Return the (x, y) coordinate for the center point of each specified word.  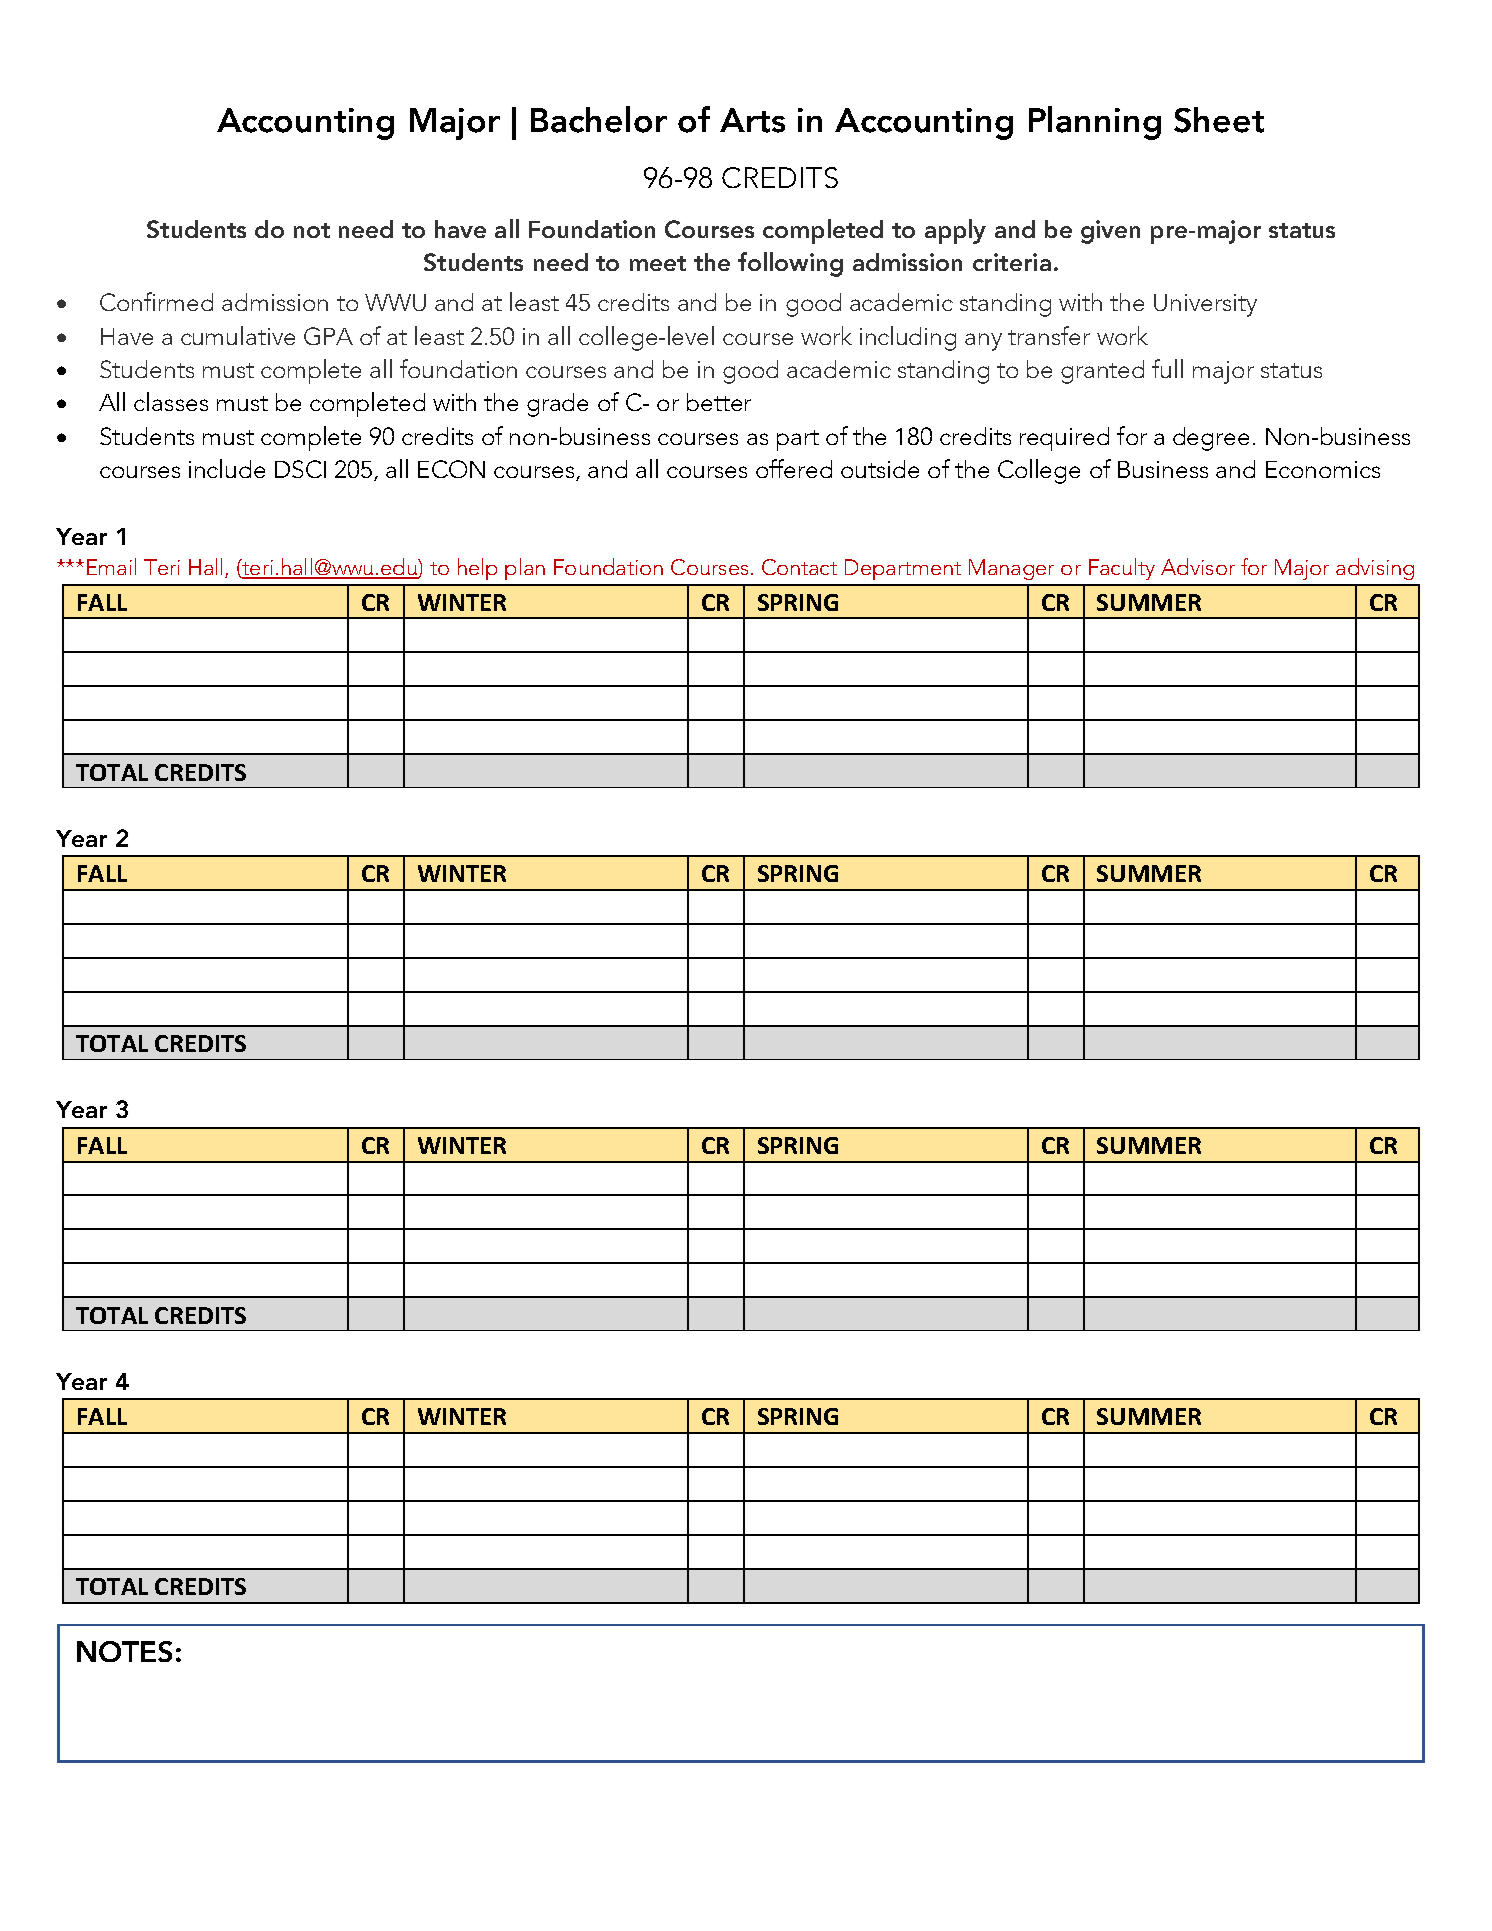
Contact (799, 567)
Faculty (1122, 569)
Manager (1011, 569)
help (477, 569)
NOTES (124, 1651)
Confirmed (156, 301)
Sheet (1219, 120)
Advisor (1198, 566)
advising (1375, 569)
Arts (752, 120)
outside (880, 469)
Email (111, 566)
